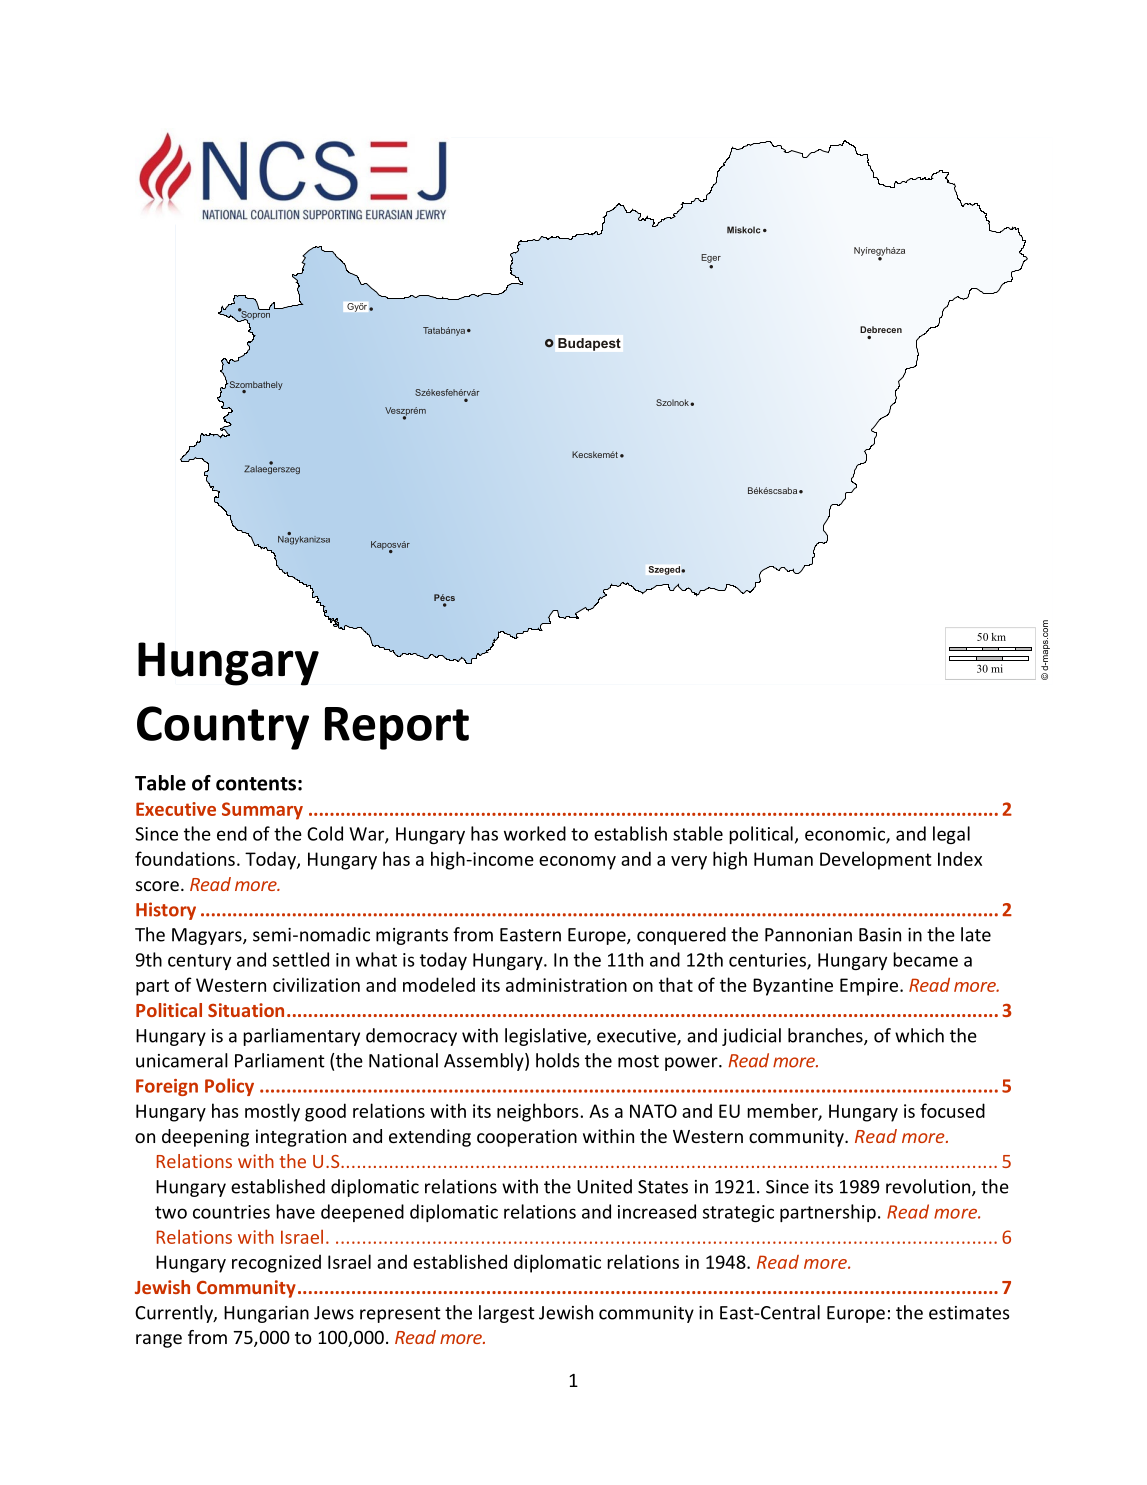 Image resolution: width=1147 pixels, height=1485 pixels. Describe the element at coordinates (262, 811) in the screenshot. I see `Summary` at that location.
